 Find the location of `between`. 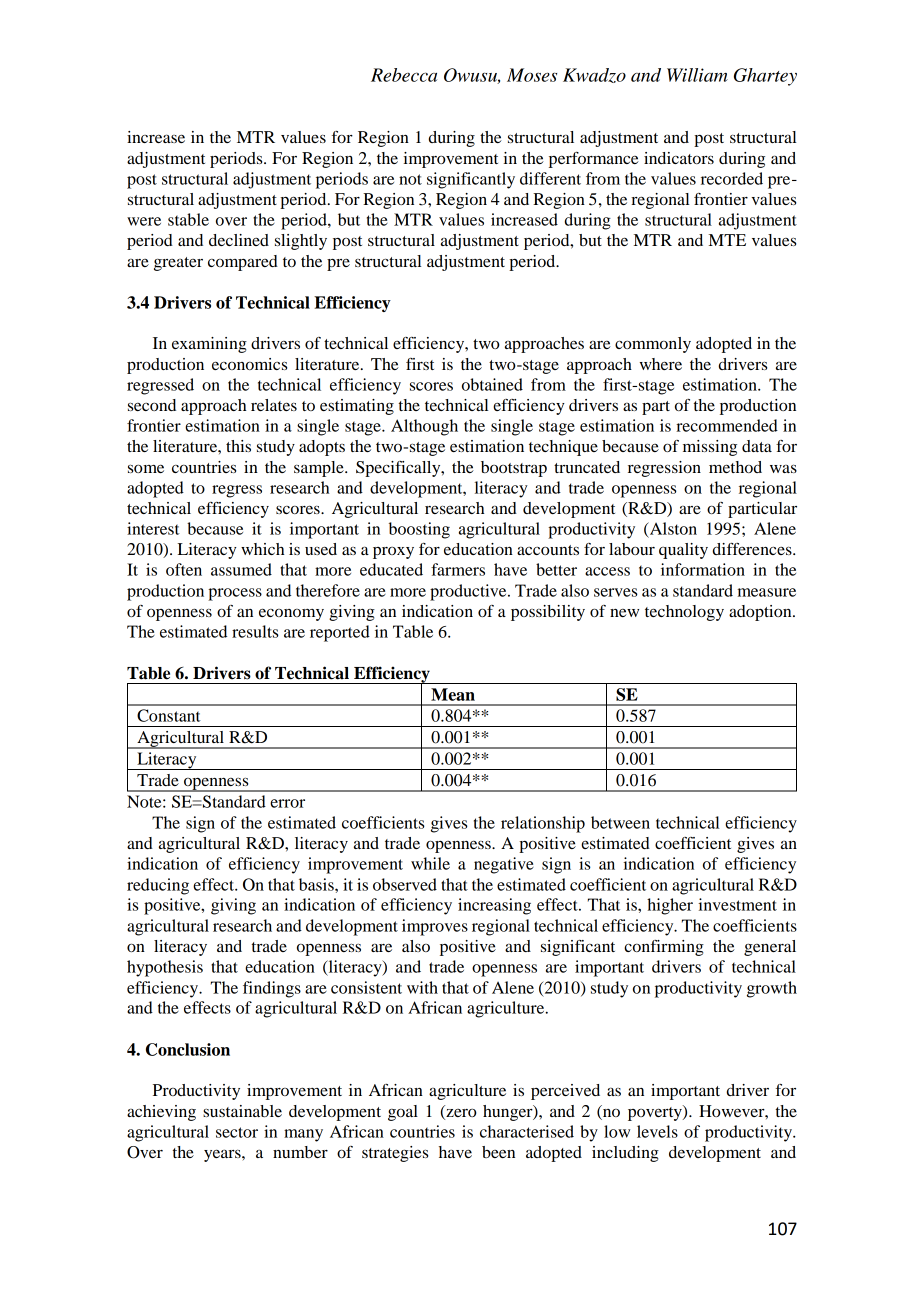

between is located at coordinates (620, 822).
